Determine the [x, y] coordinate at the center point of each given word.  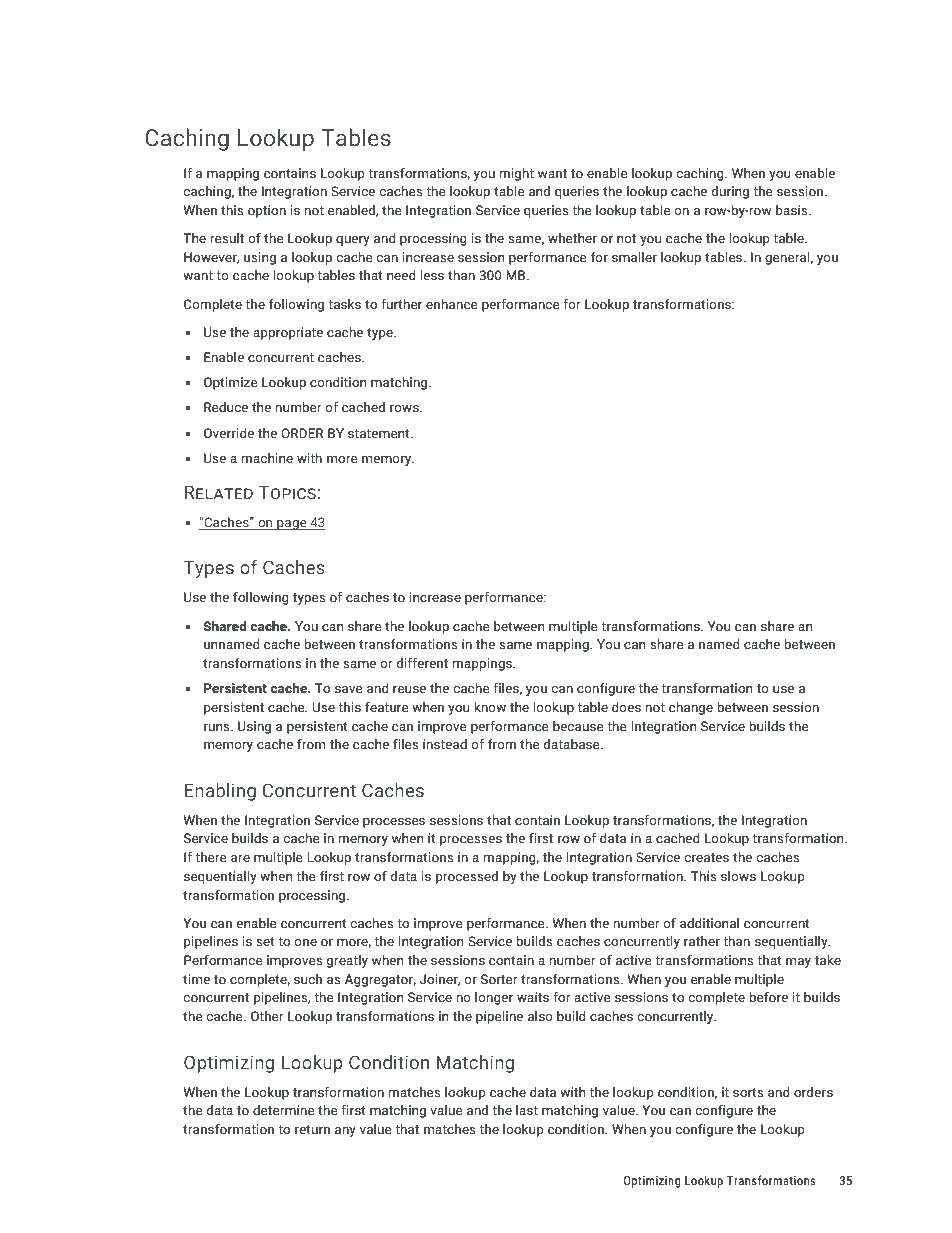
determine [284, 1110]
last [527, 1110]
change [691, 708]
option [267, 211]
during [730, 192]
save [349, 690]
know [490, 707]
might [516, 174]
